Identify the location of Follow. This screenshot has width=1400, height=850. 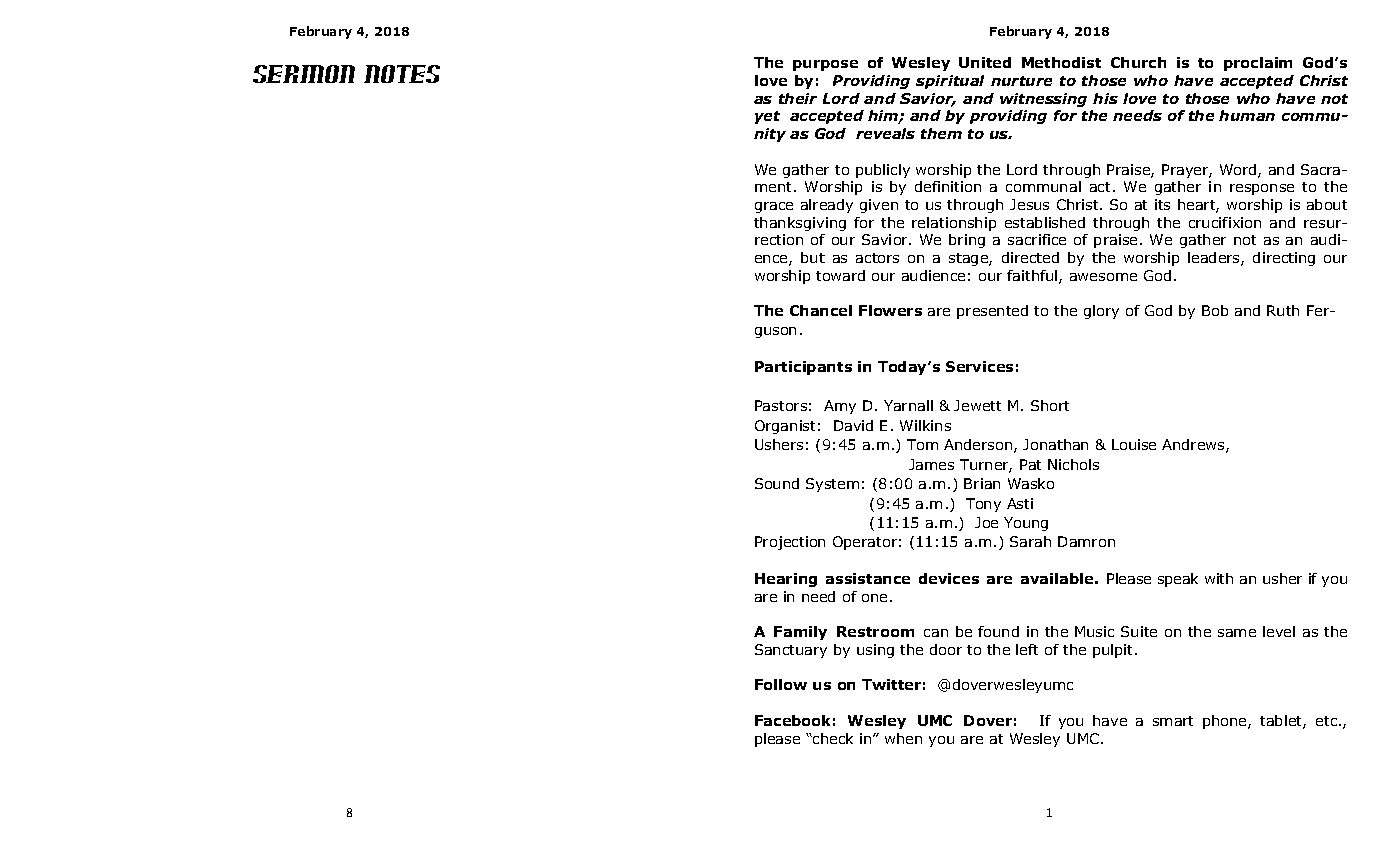
(781, 684).
